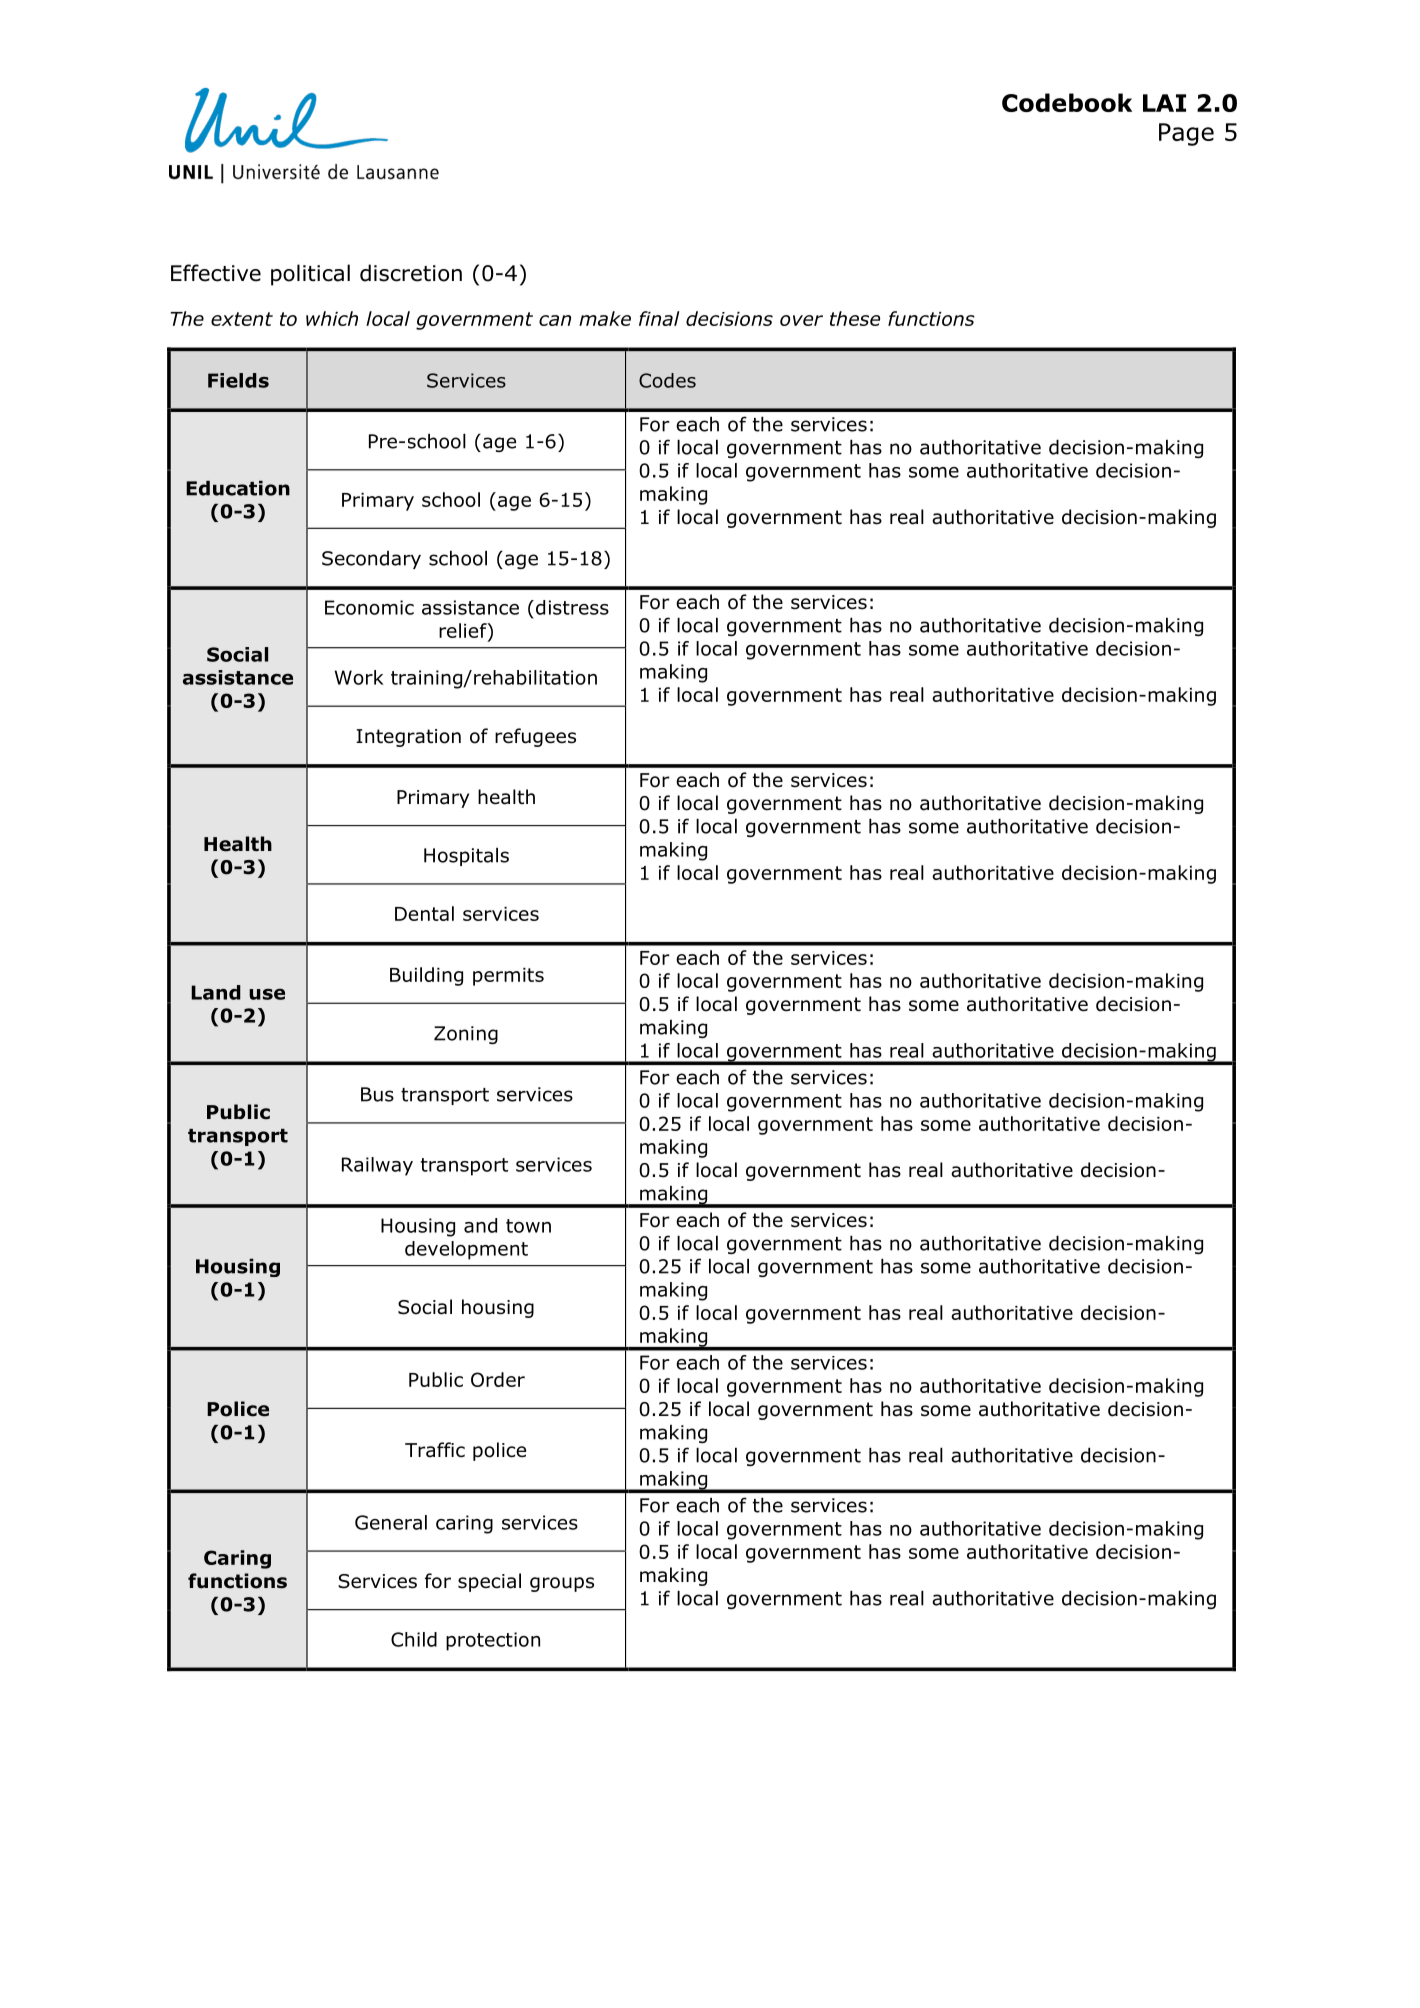  I want to click on political, so click(310, 275).
